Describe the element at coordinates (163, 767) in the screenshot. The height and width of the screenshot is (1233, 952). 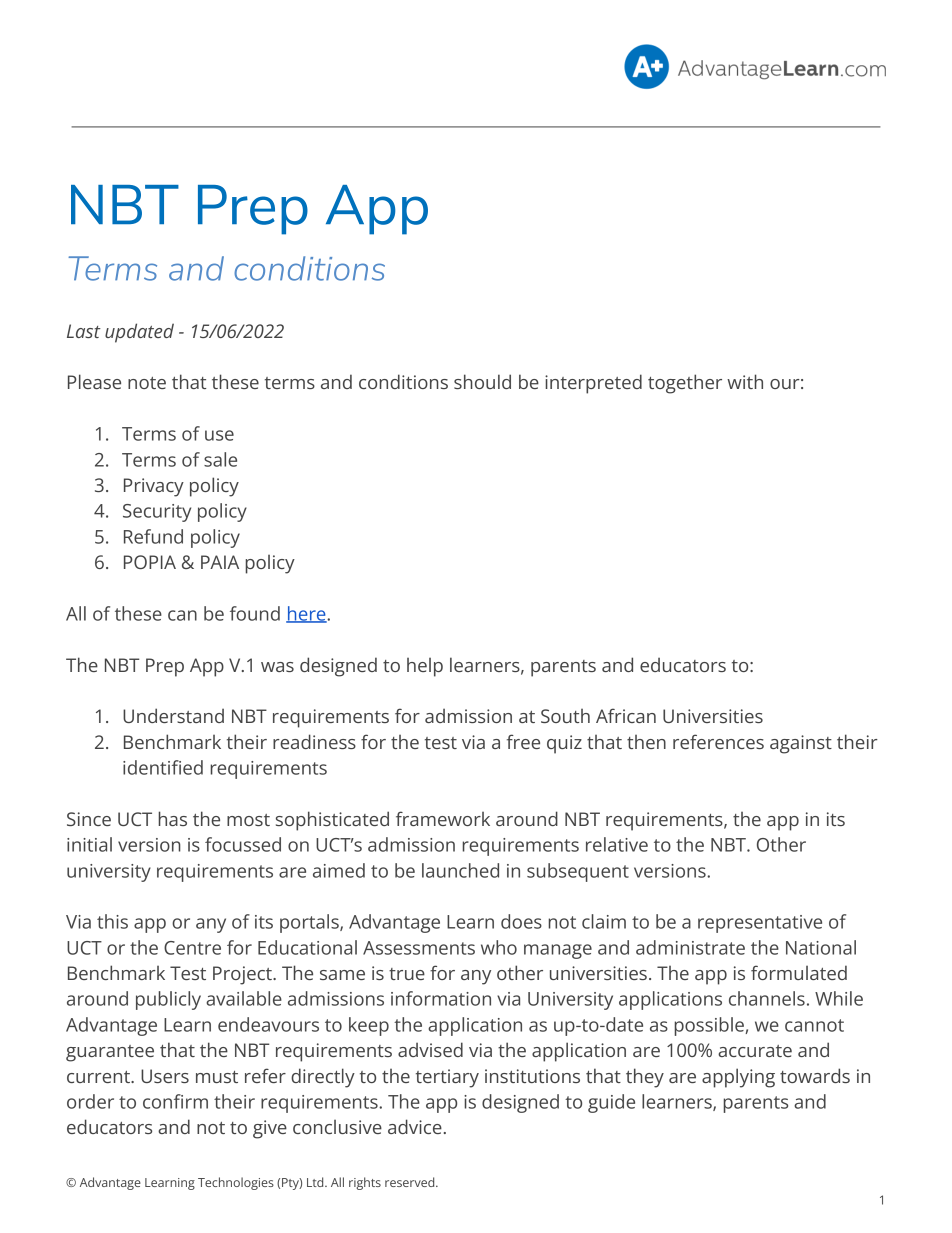
I see `identified` at that location.
